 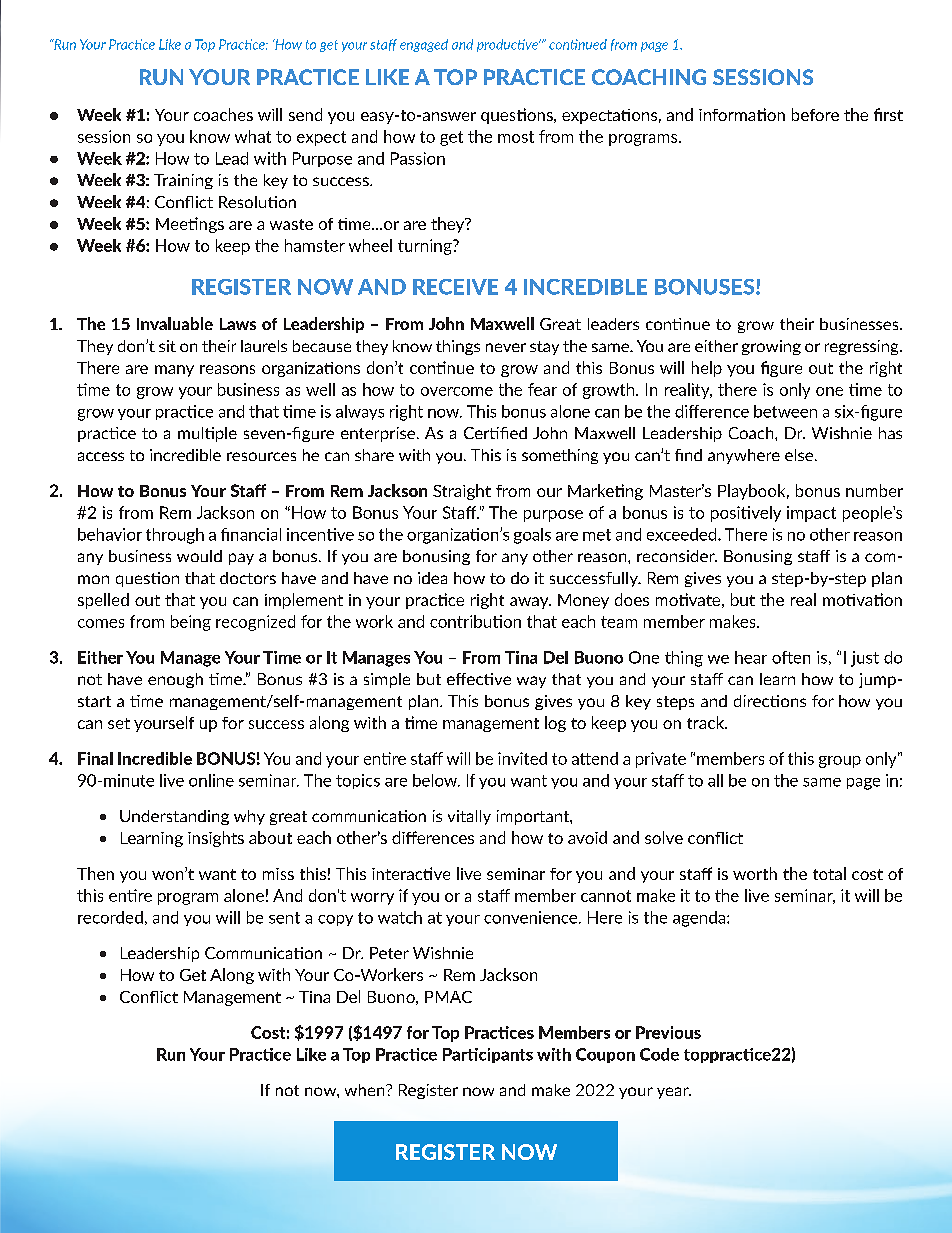 What do you see at coordinates (253, 136) in the page?
I see `what` at bounding box center [253, 136].
